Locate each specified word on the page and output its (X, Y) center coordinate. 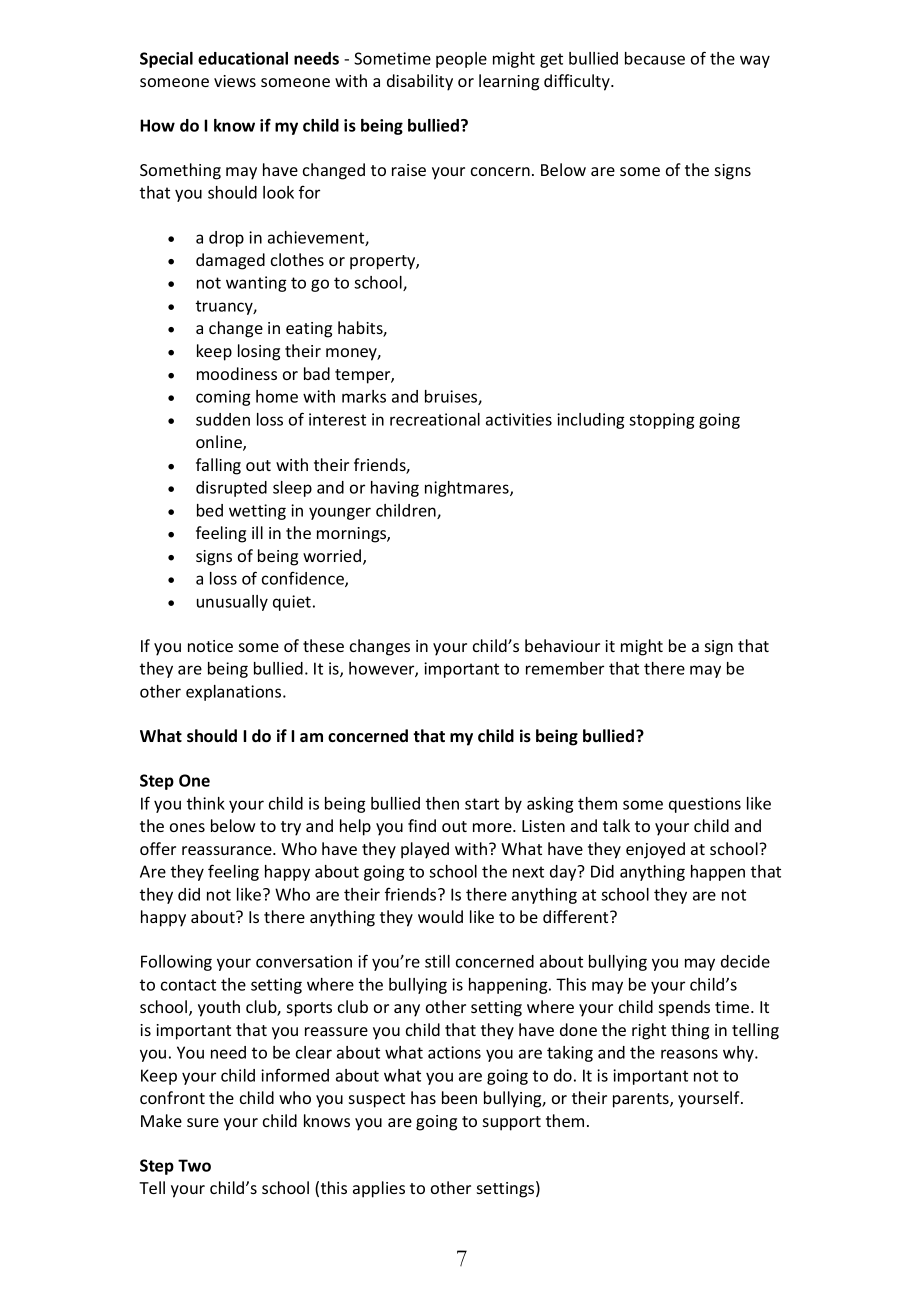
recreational (435, 419)
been (459, 1097)
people (461, 60)
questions (705, 805)
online (220, 443)
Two (194, 1165)
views (235, 81)
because (655, 58)
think (206, 803)
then (442, 803)
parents (642, 1100)
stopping (661, 421)
